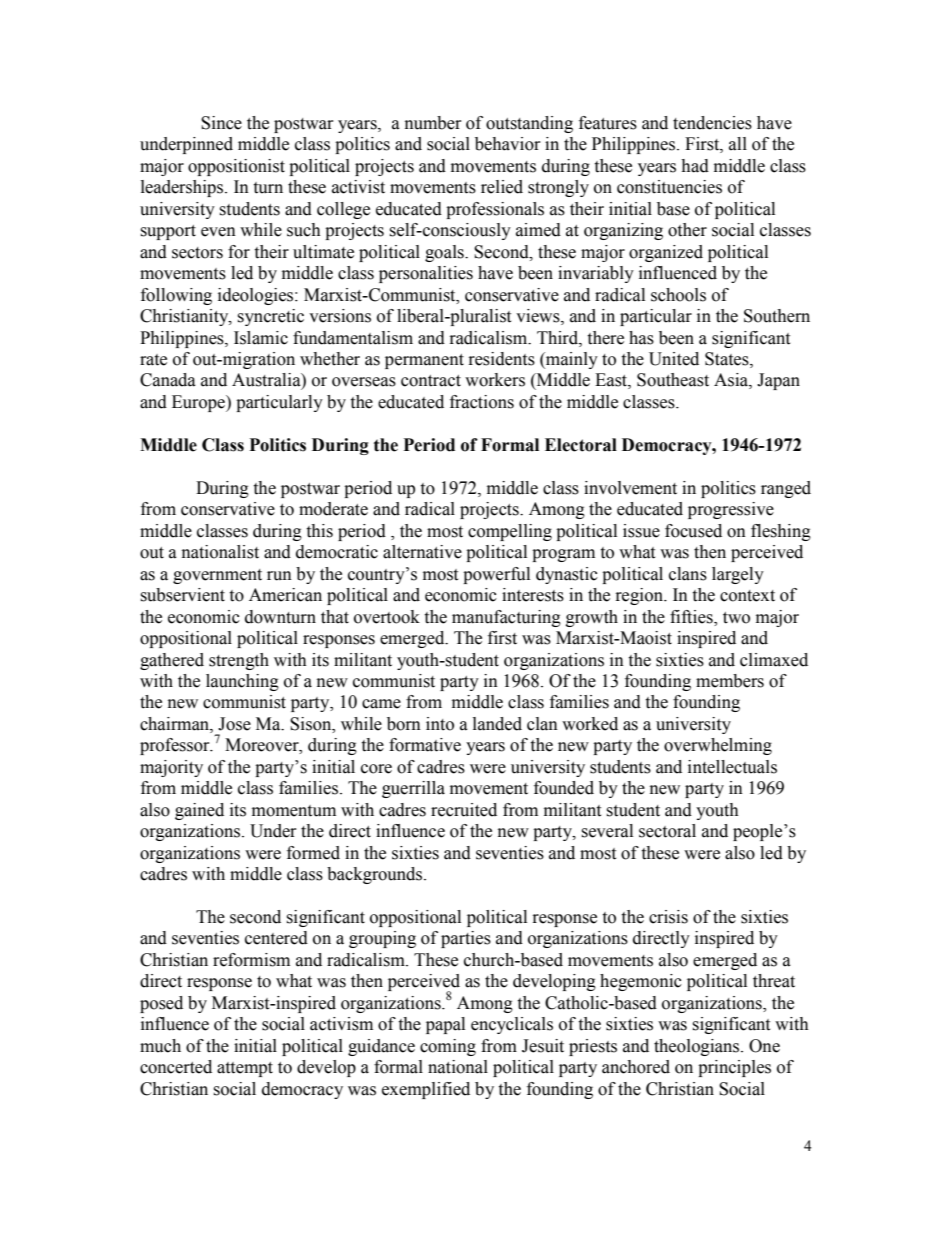  Describe the element at coordinates (217, 576) in the document. I see `government` at that location.
